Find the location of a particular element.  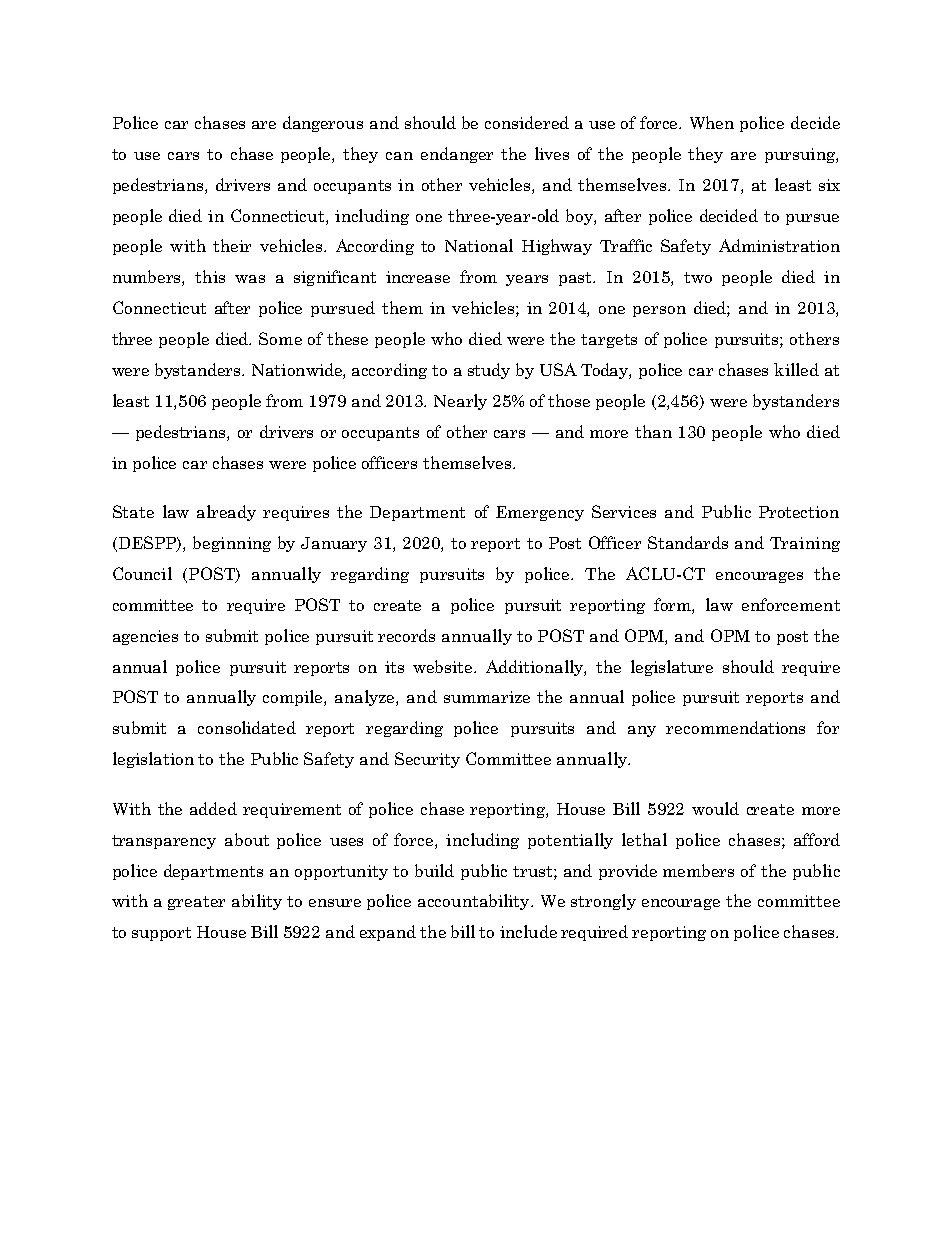

members is located at coordinates (698, 870).
